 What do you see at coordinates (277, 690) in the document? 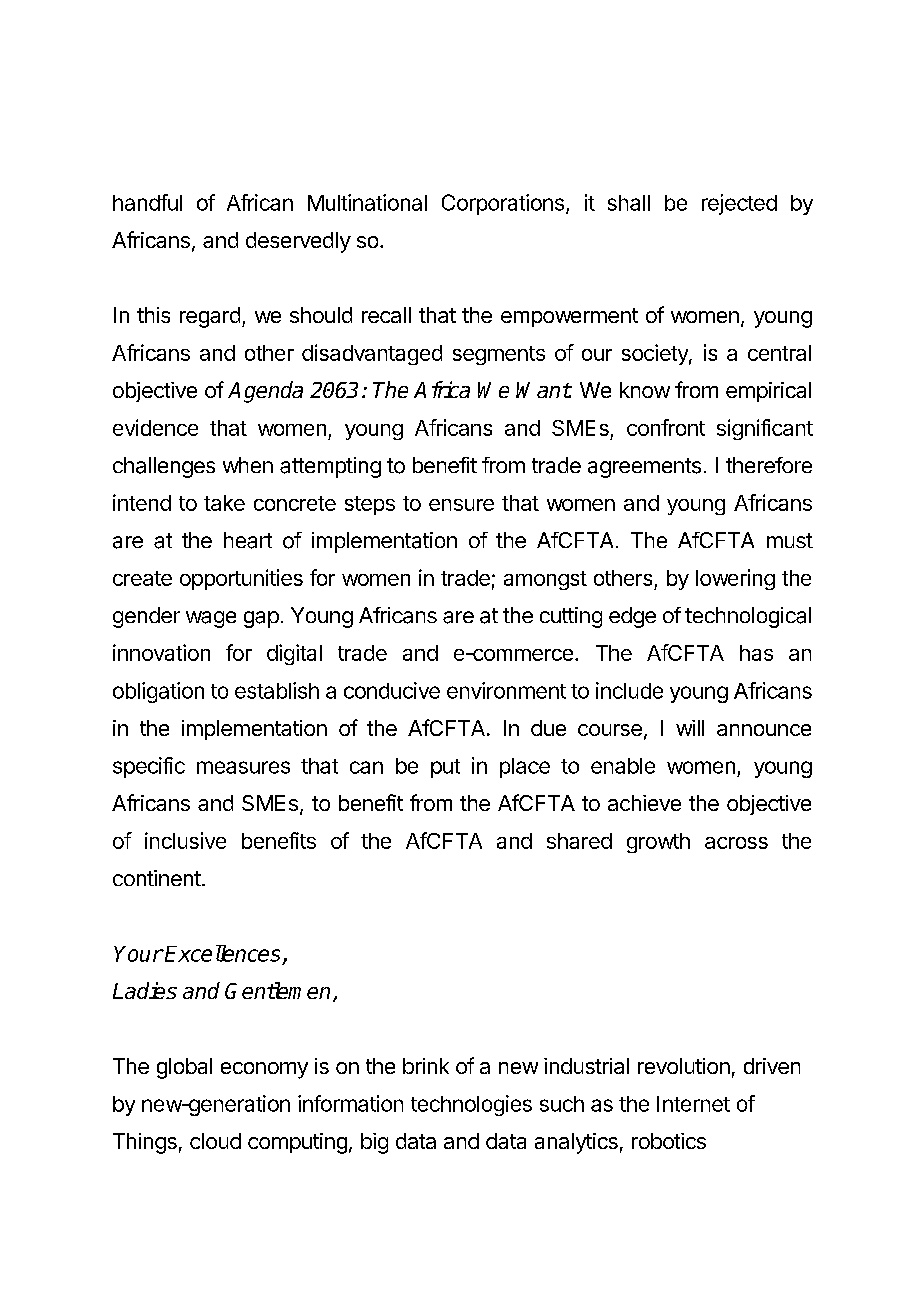
I see `establish` at bounding box center [277, 690].
